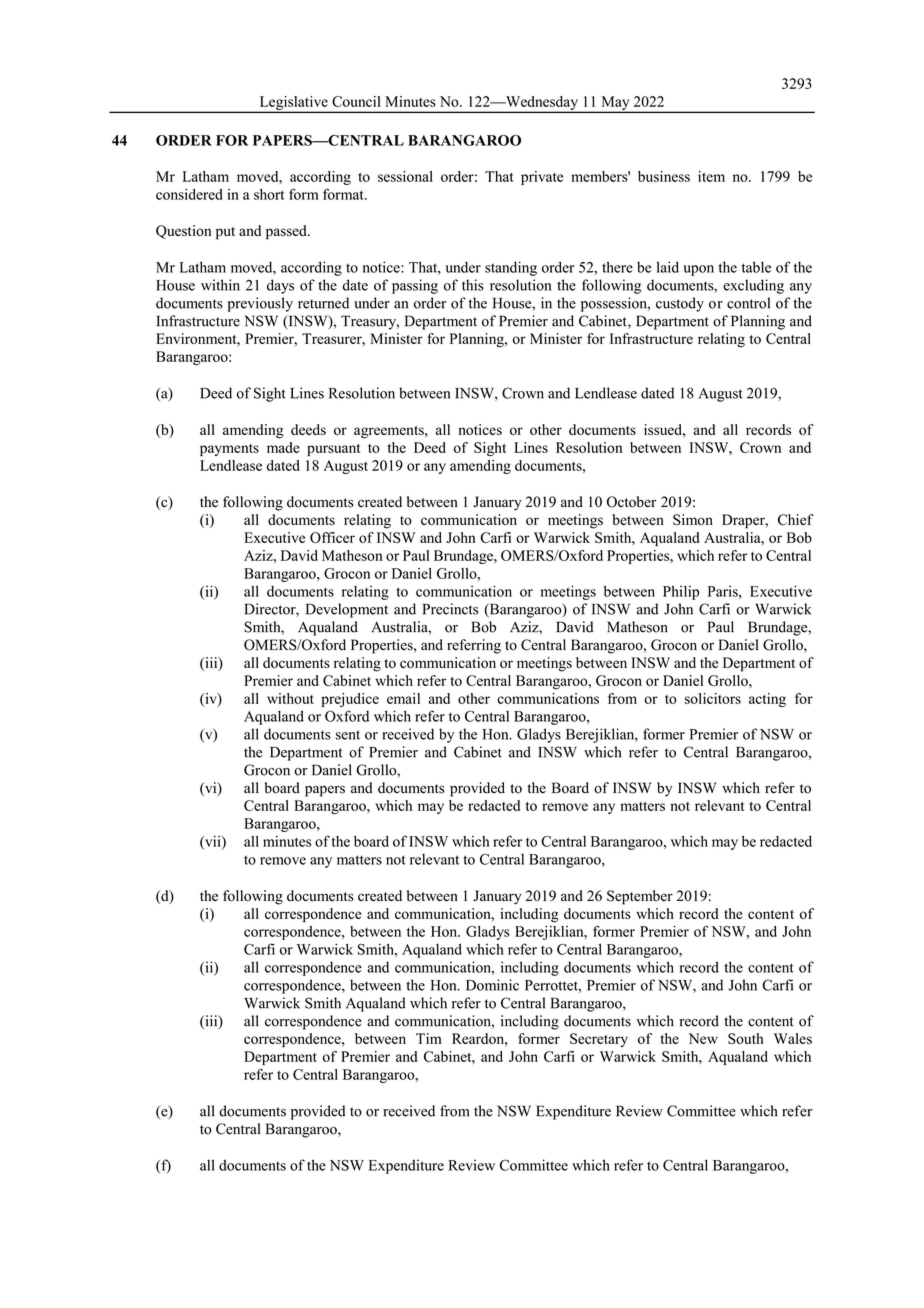  I want to click on private, so click(542, 178).
